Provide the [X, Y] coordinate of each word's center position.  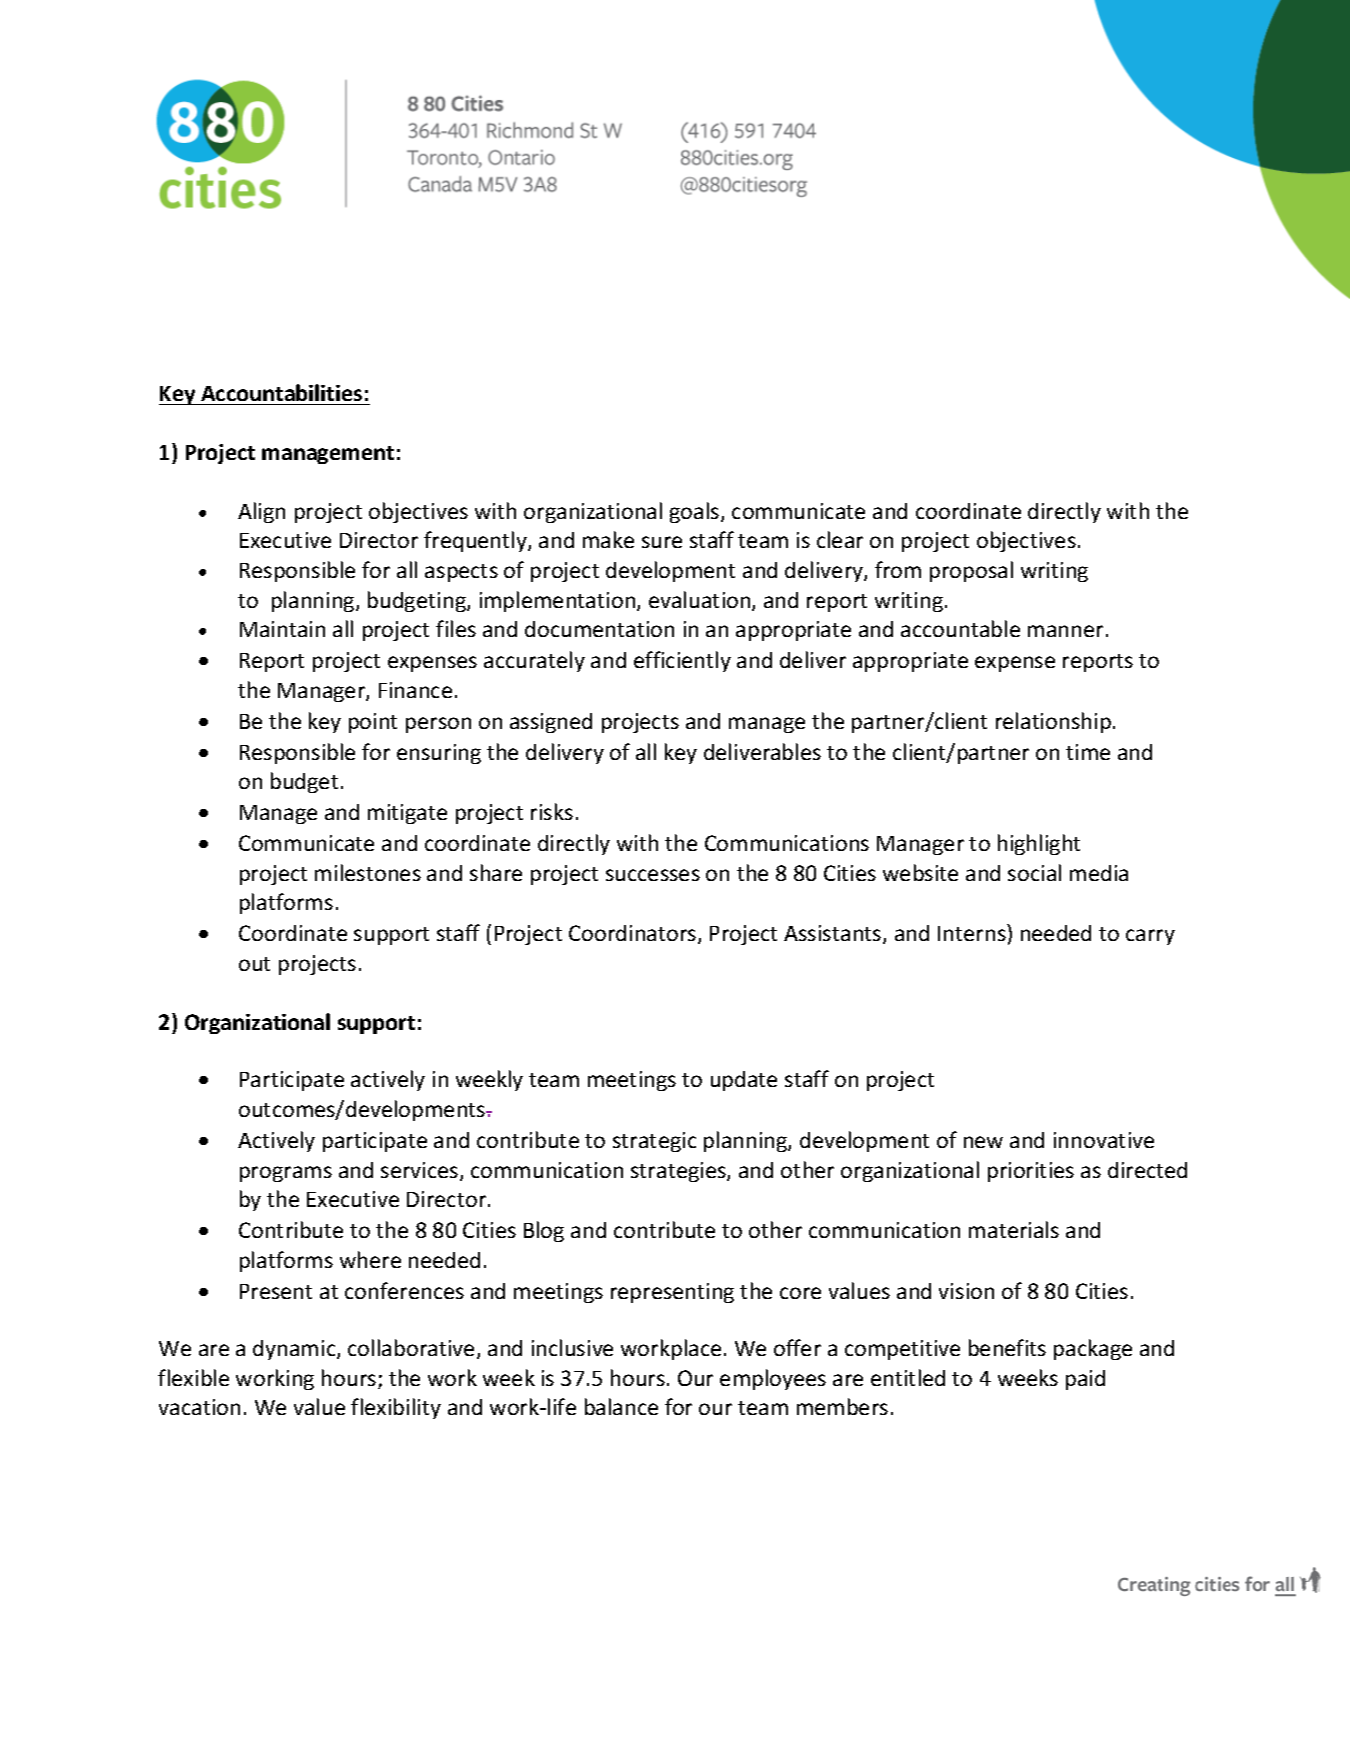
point [373, 723]
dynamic [295, 1350]
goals [696, 512]
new [983, 1142]
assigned [551, 723]
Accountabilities [281, 392]
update [744, 1081]
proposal [971, 571]
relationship [1053, 722]
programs [286, 1174]
